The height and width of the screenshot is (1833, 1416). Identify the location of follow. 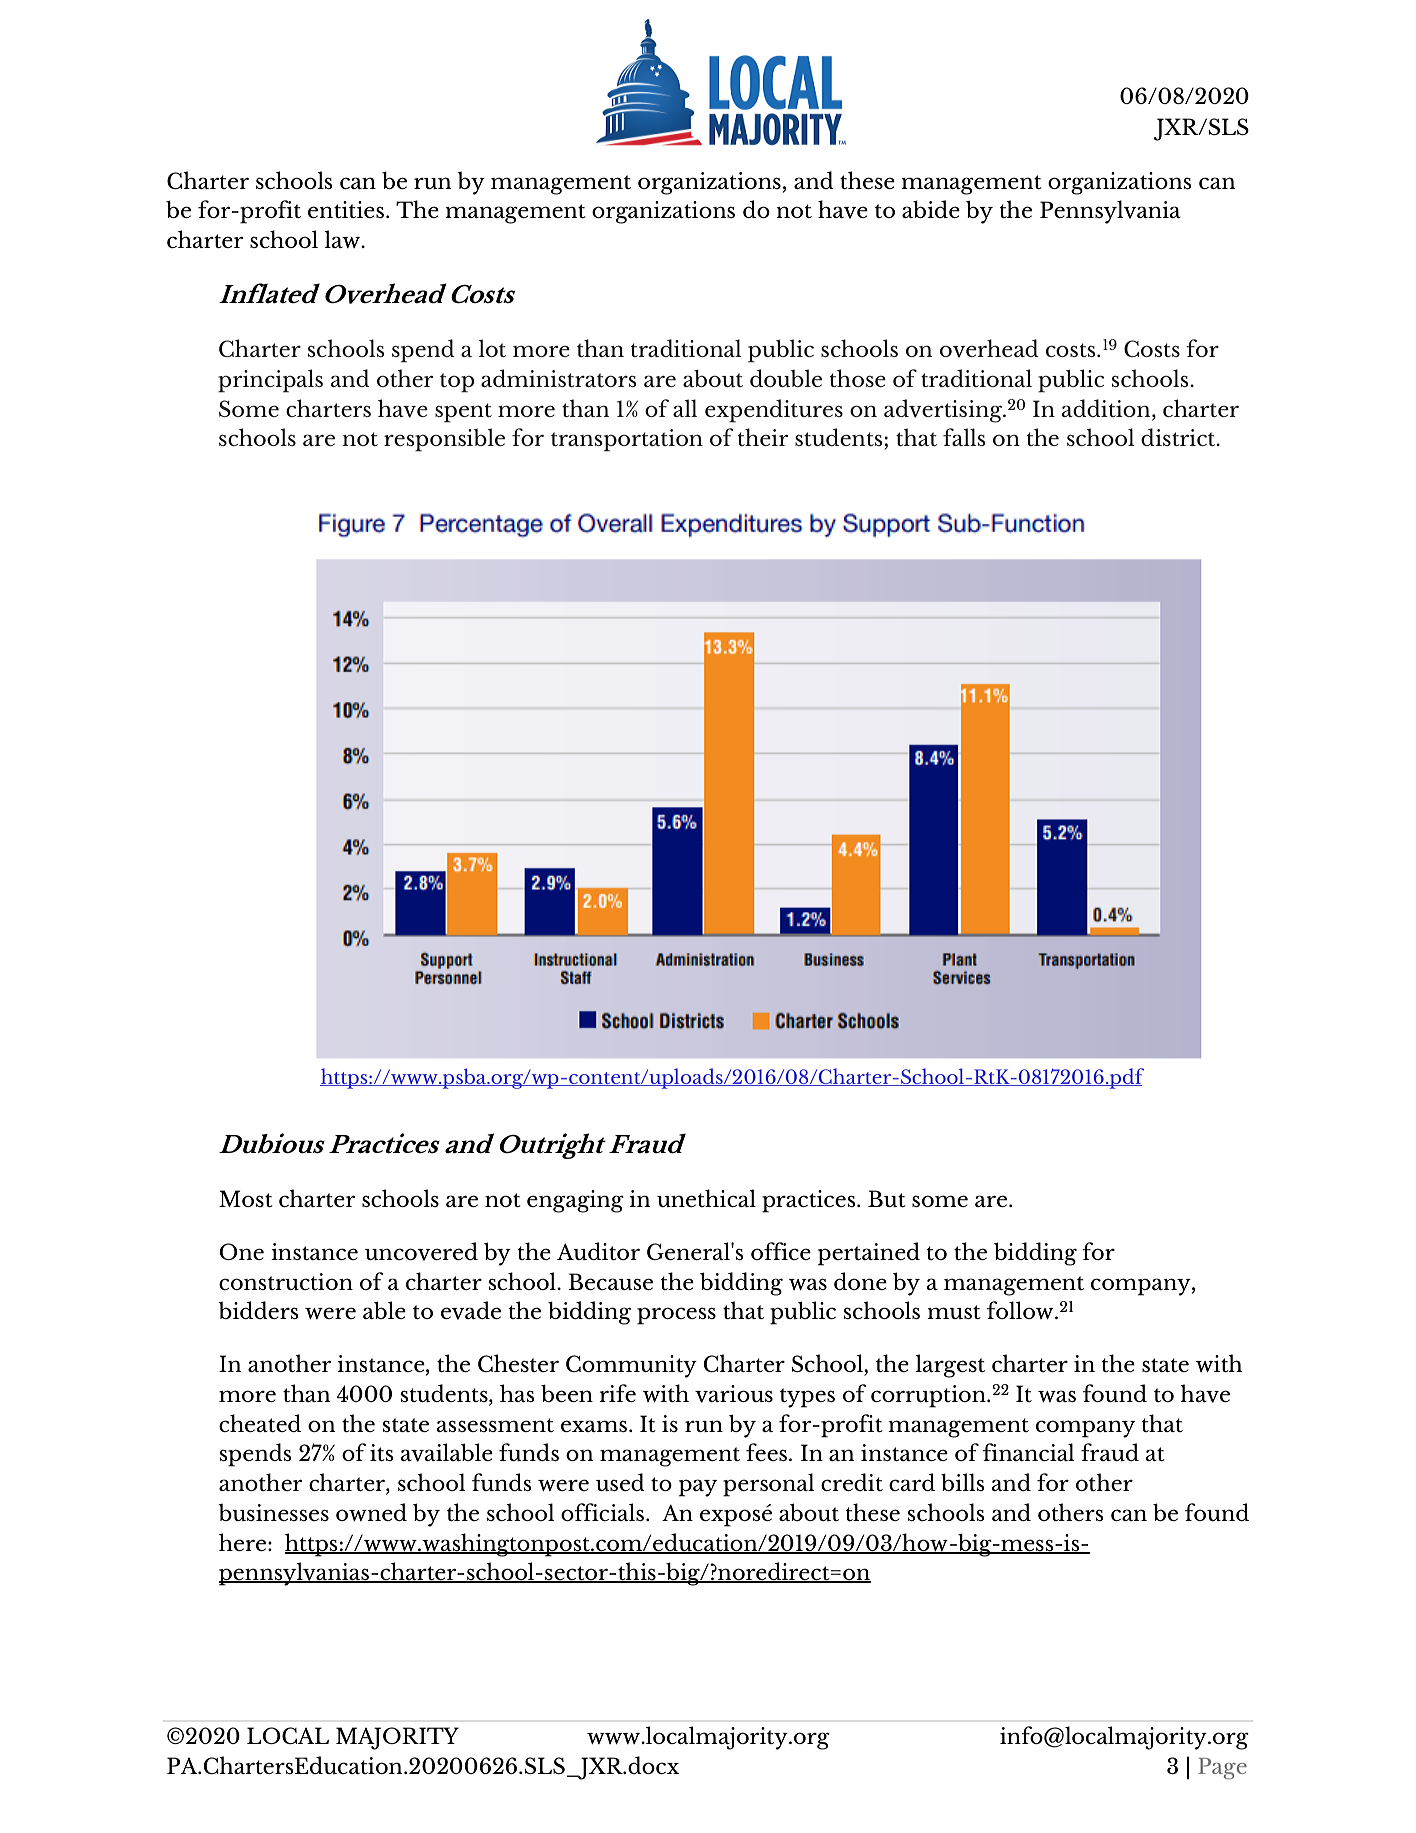
(1021, 1310).
